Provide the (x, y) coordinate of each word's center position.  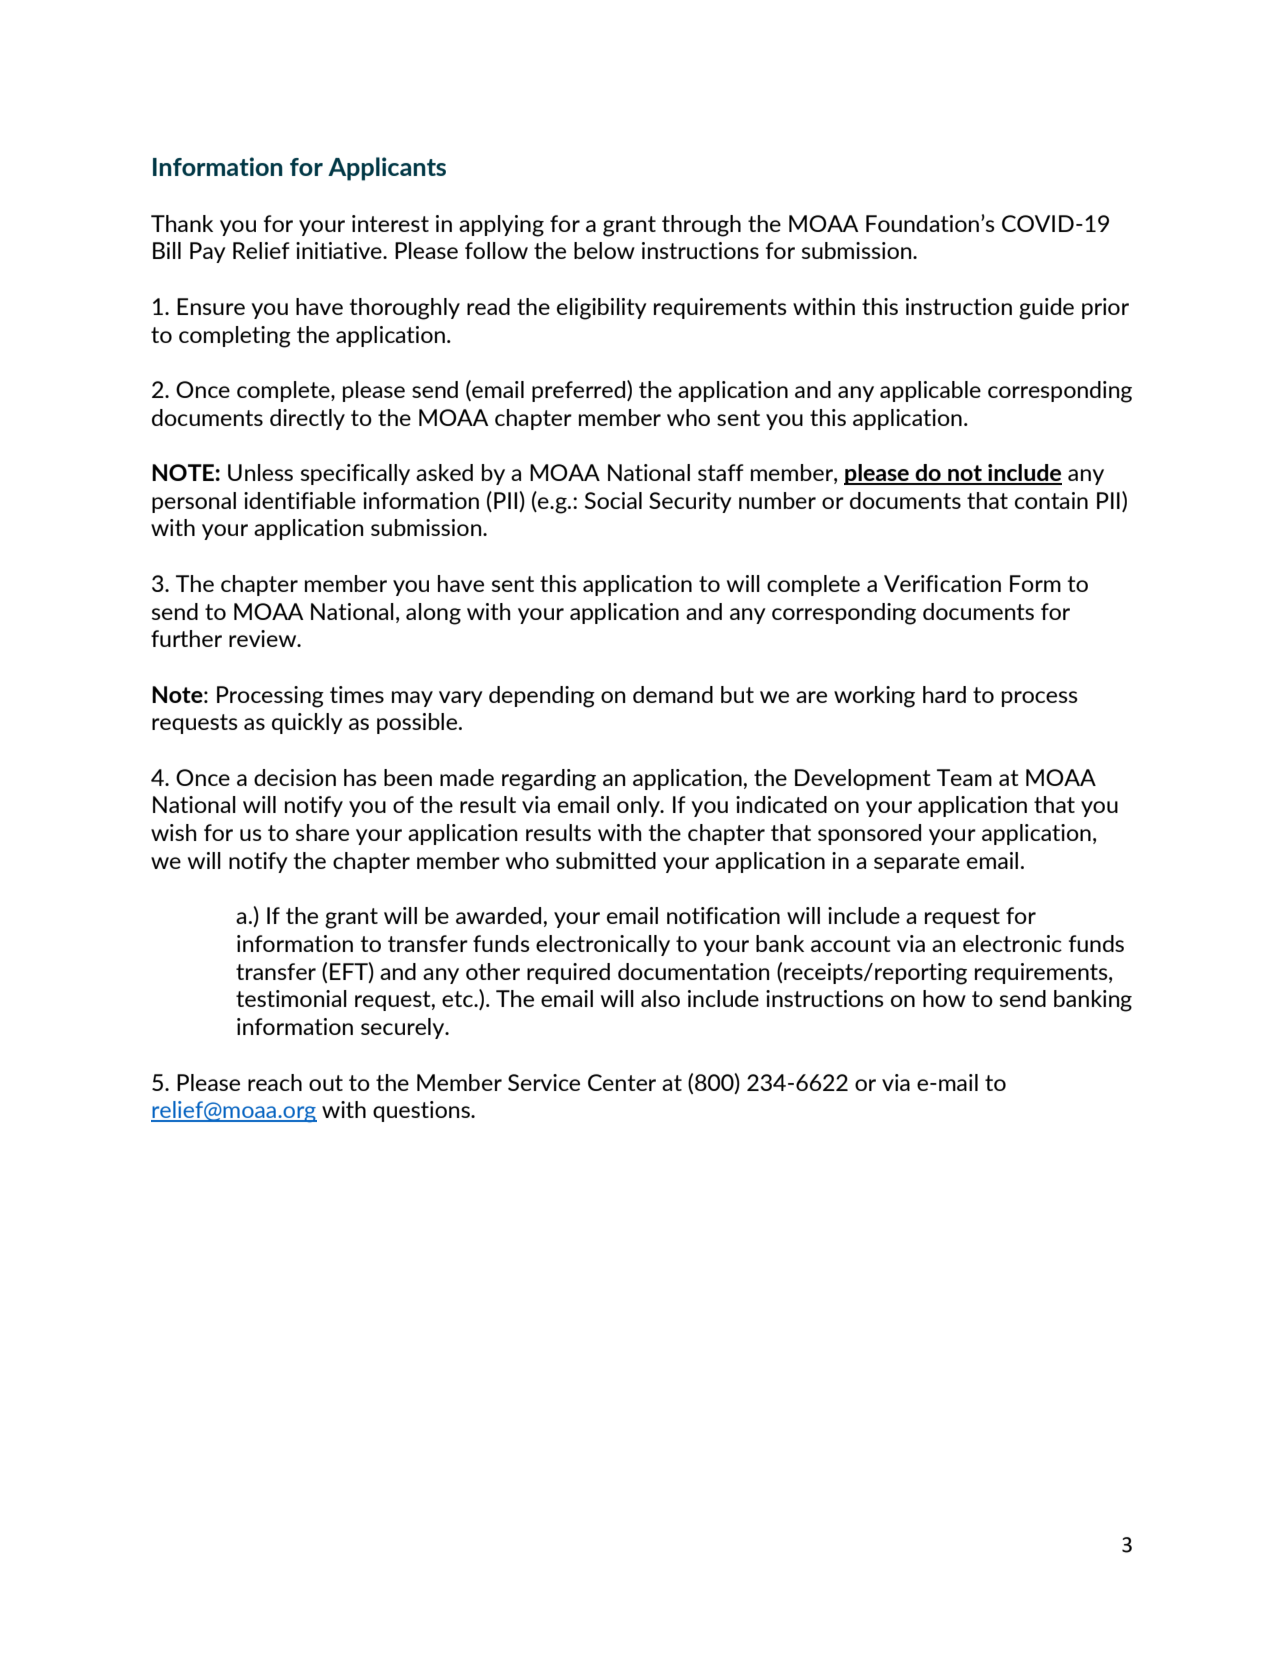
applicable (930, 391)
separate (917, 863)
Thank (182, 223)
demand (673, 694)
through (701, 226)
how (944, 998)
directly (307, 419)
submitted (606, 860)
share (322, 832)
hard (944, 694)
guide (1046, 309)
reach (275, 1082)
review (264, 638)
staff (721, 472)
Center (622, 1082)
